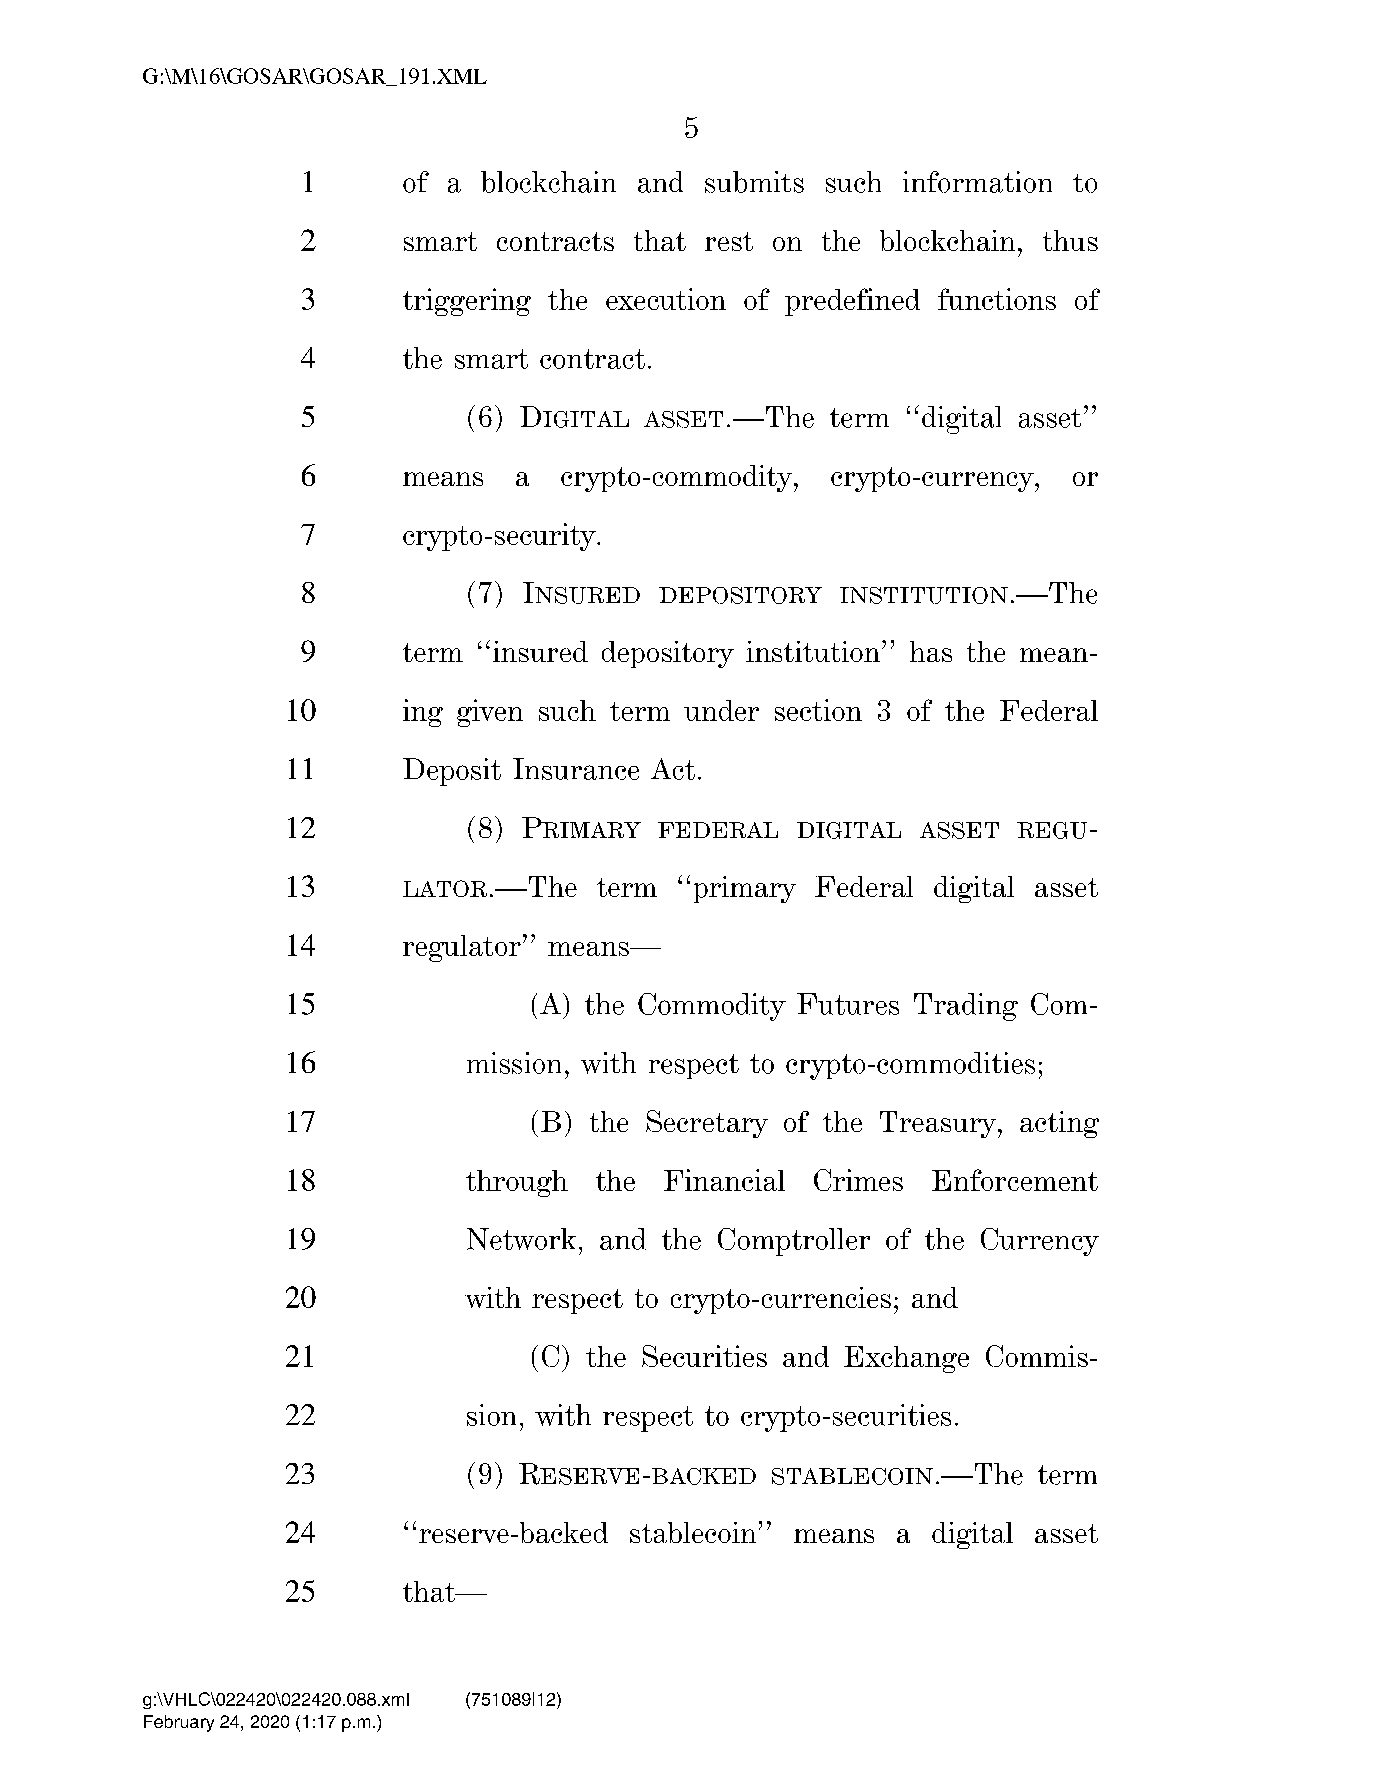 Image resolution: width=1383 pixels, height=1789 pixels. I want to click on given, so click(490, 713).
